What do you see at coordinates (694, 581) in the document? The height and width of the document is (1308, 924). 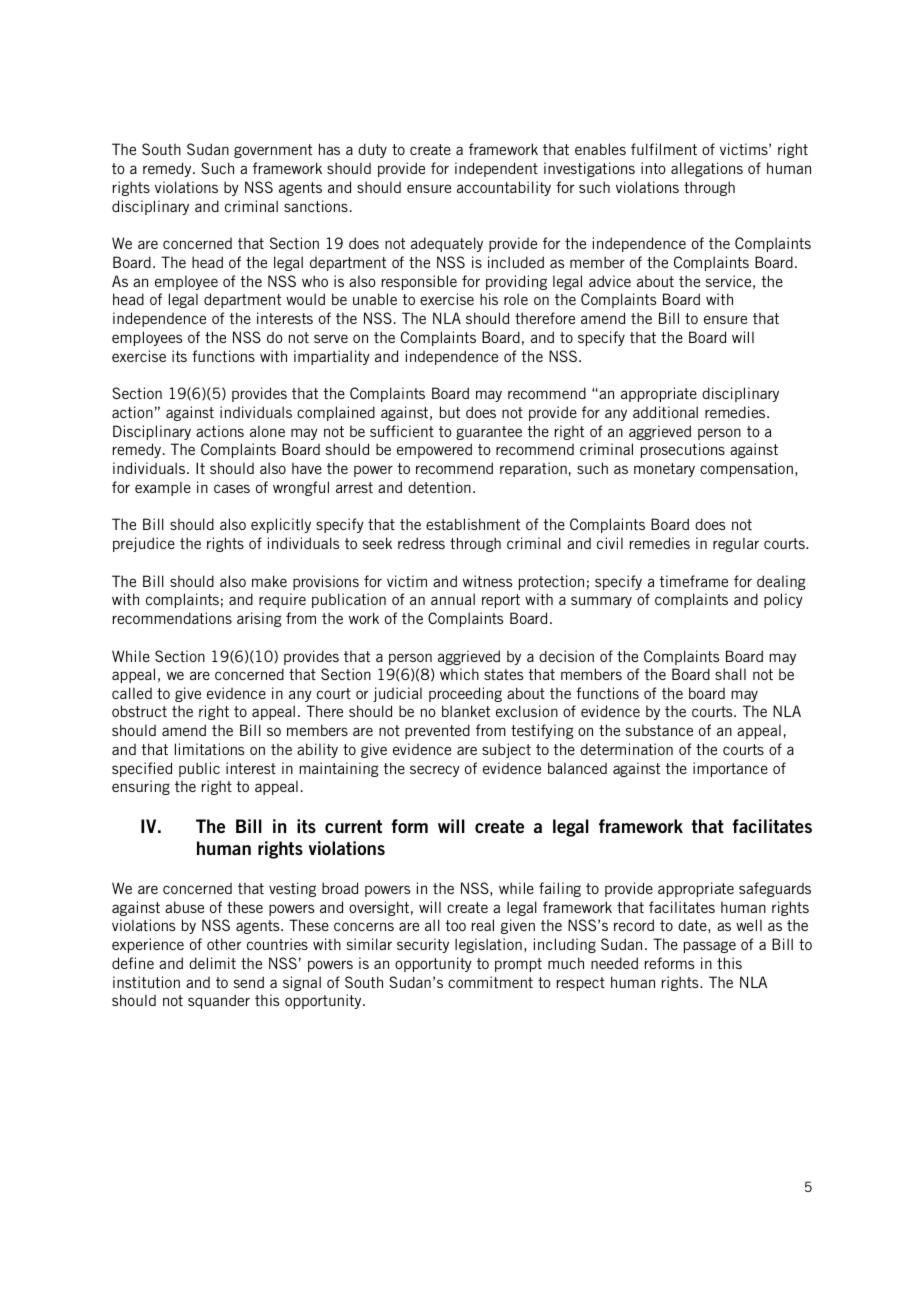 I see `timeframe` at bounding box center [694, 581].
